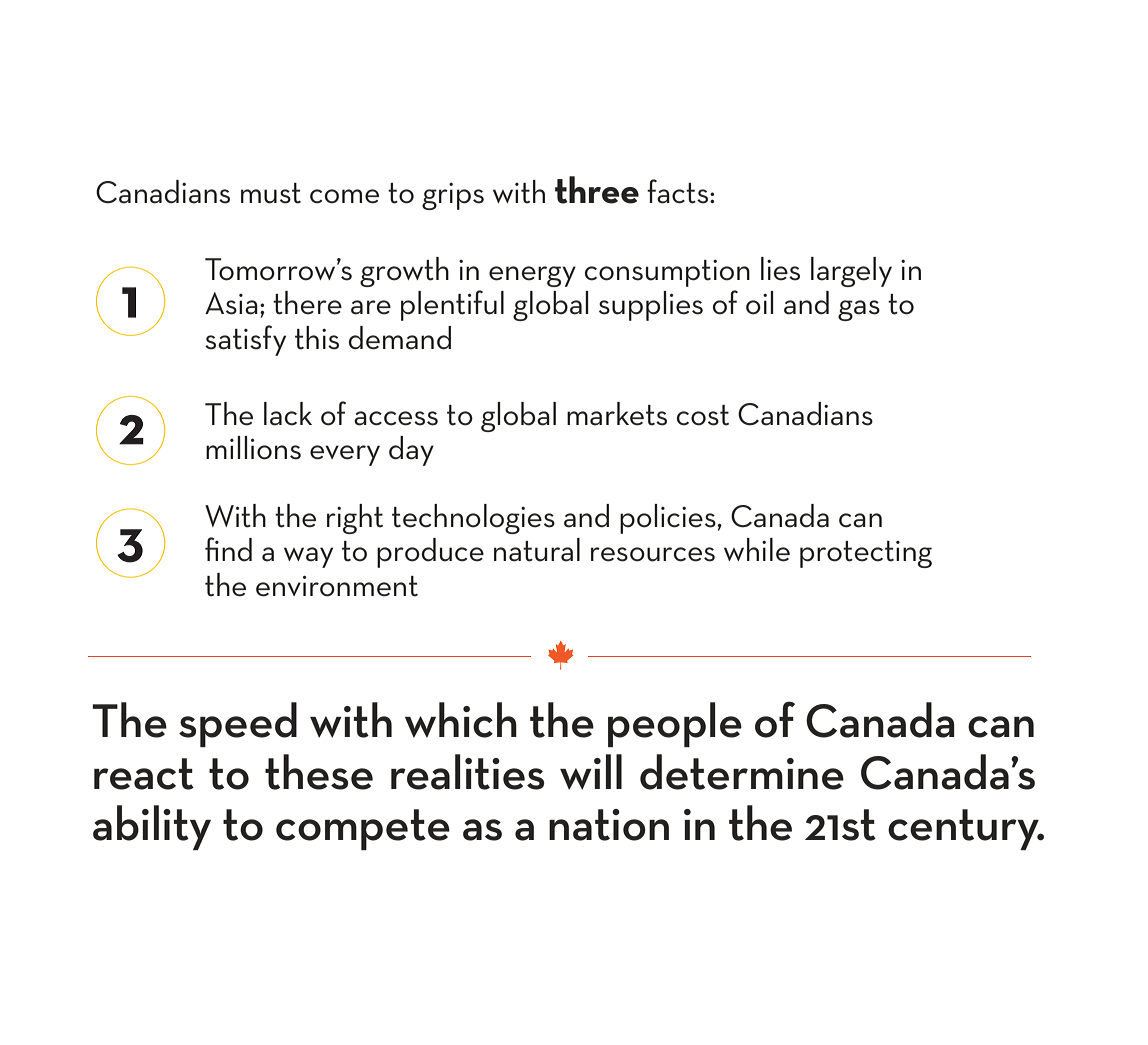 This screenshot has height=1045, width=1148. Describe the element at coordinates (355, 519) in the screenshot. I see `right` at that location.
